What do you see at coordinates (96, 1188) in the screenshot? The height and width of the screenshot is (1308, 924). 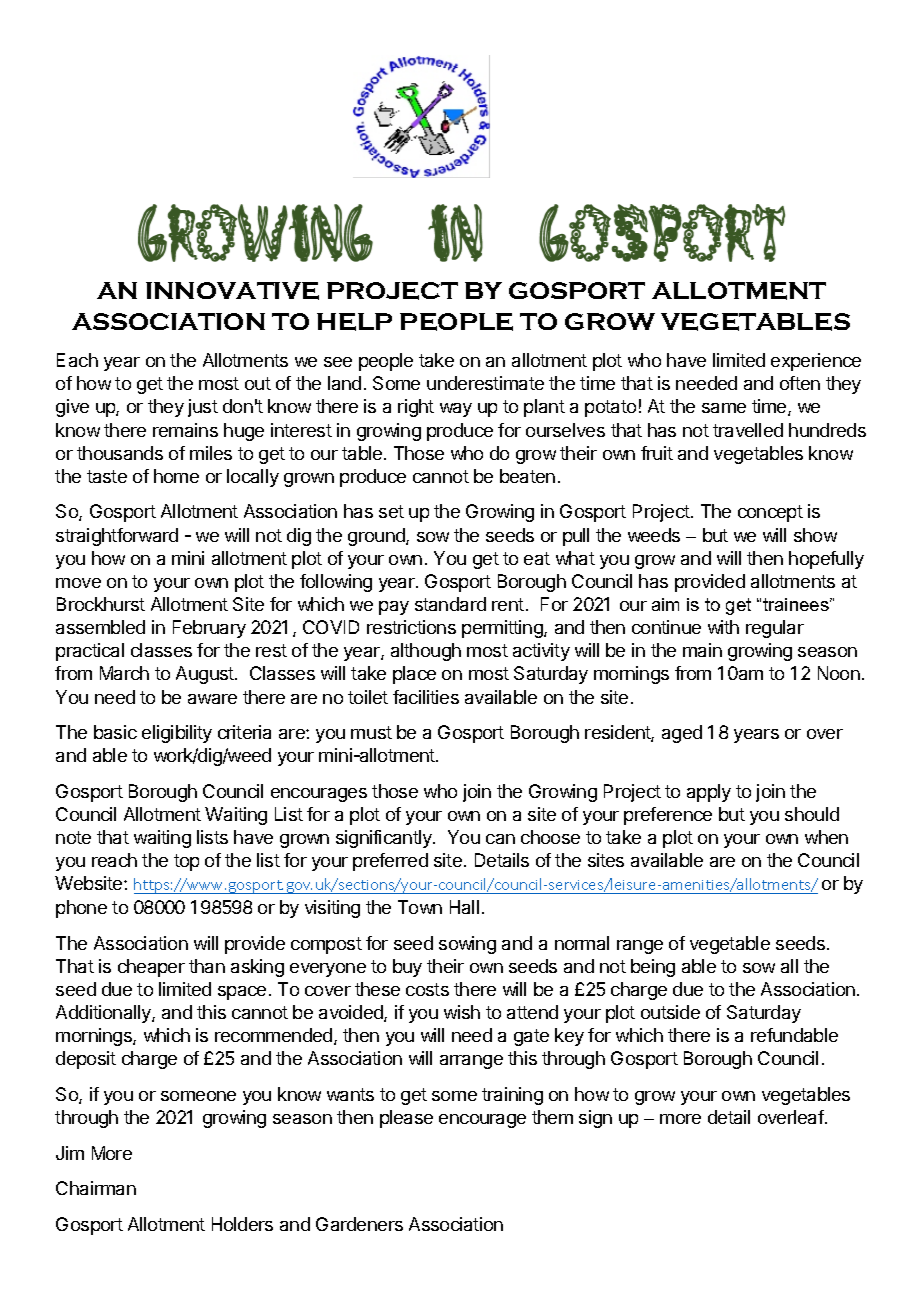 I see `Chairman` at bounding box center [96, 1188].
